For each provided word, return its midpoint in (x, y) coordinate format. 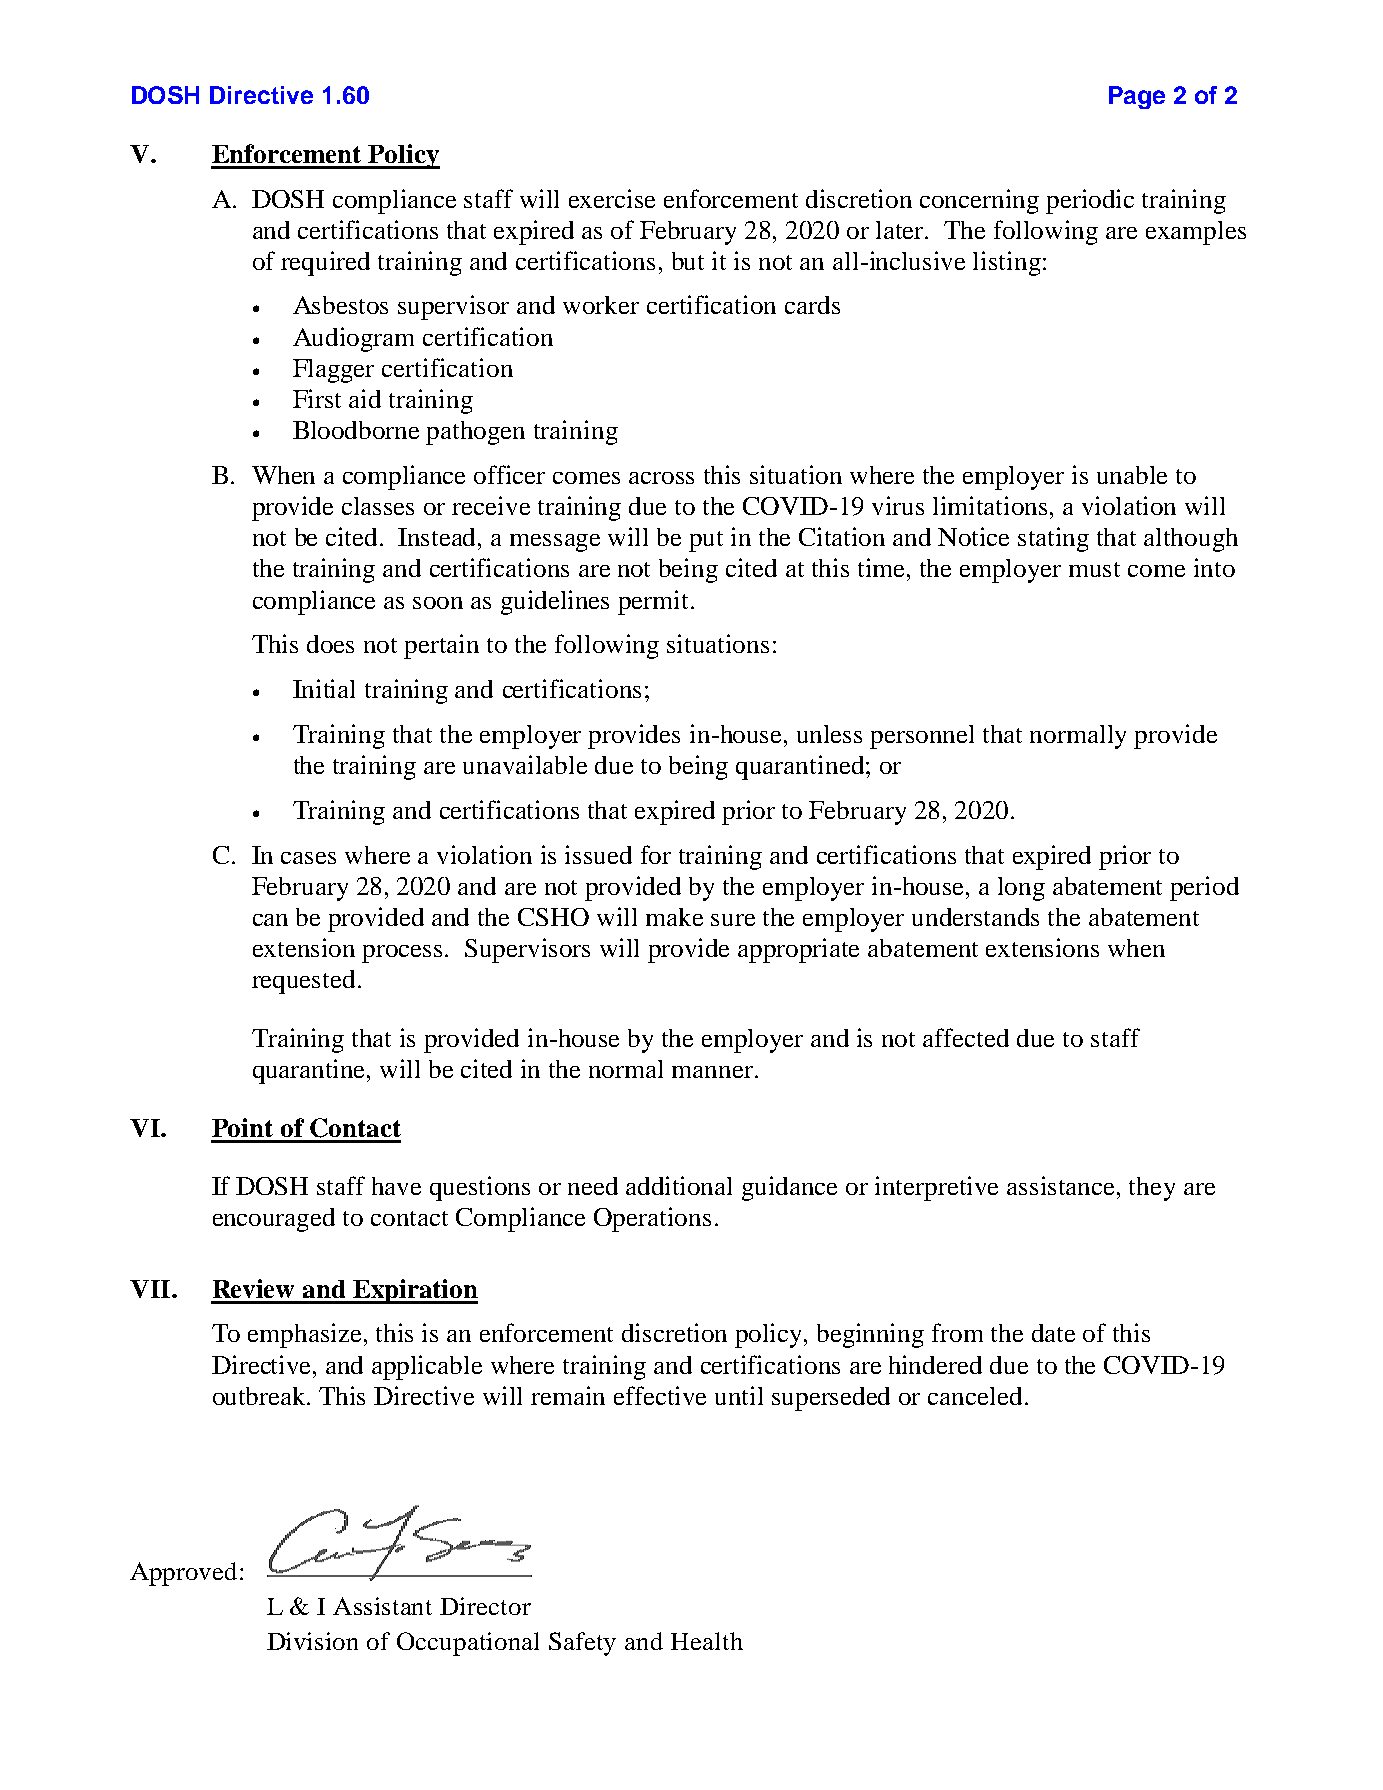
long (1021, 889)
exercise (612, 198)
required (325, 263)
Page (1137, 97)
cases (308, 858)
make (674, 917)
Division (312, 1641)
